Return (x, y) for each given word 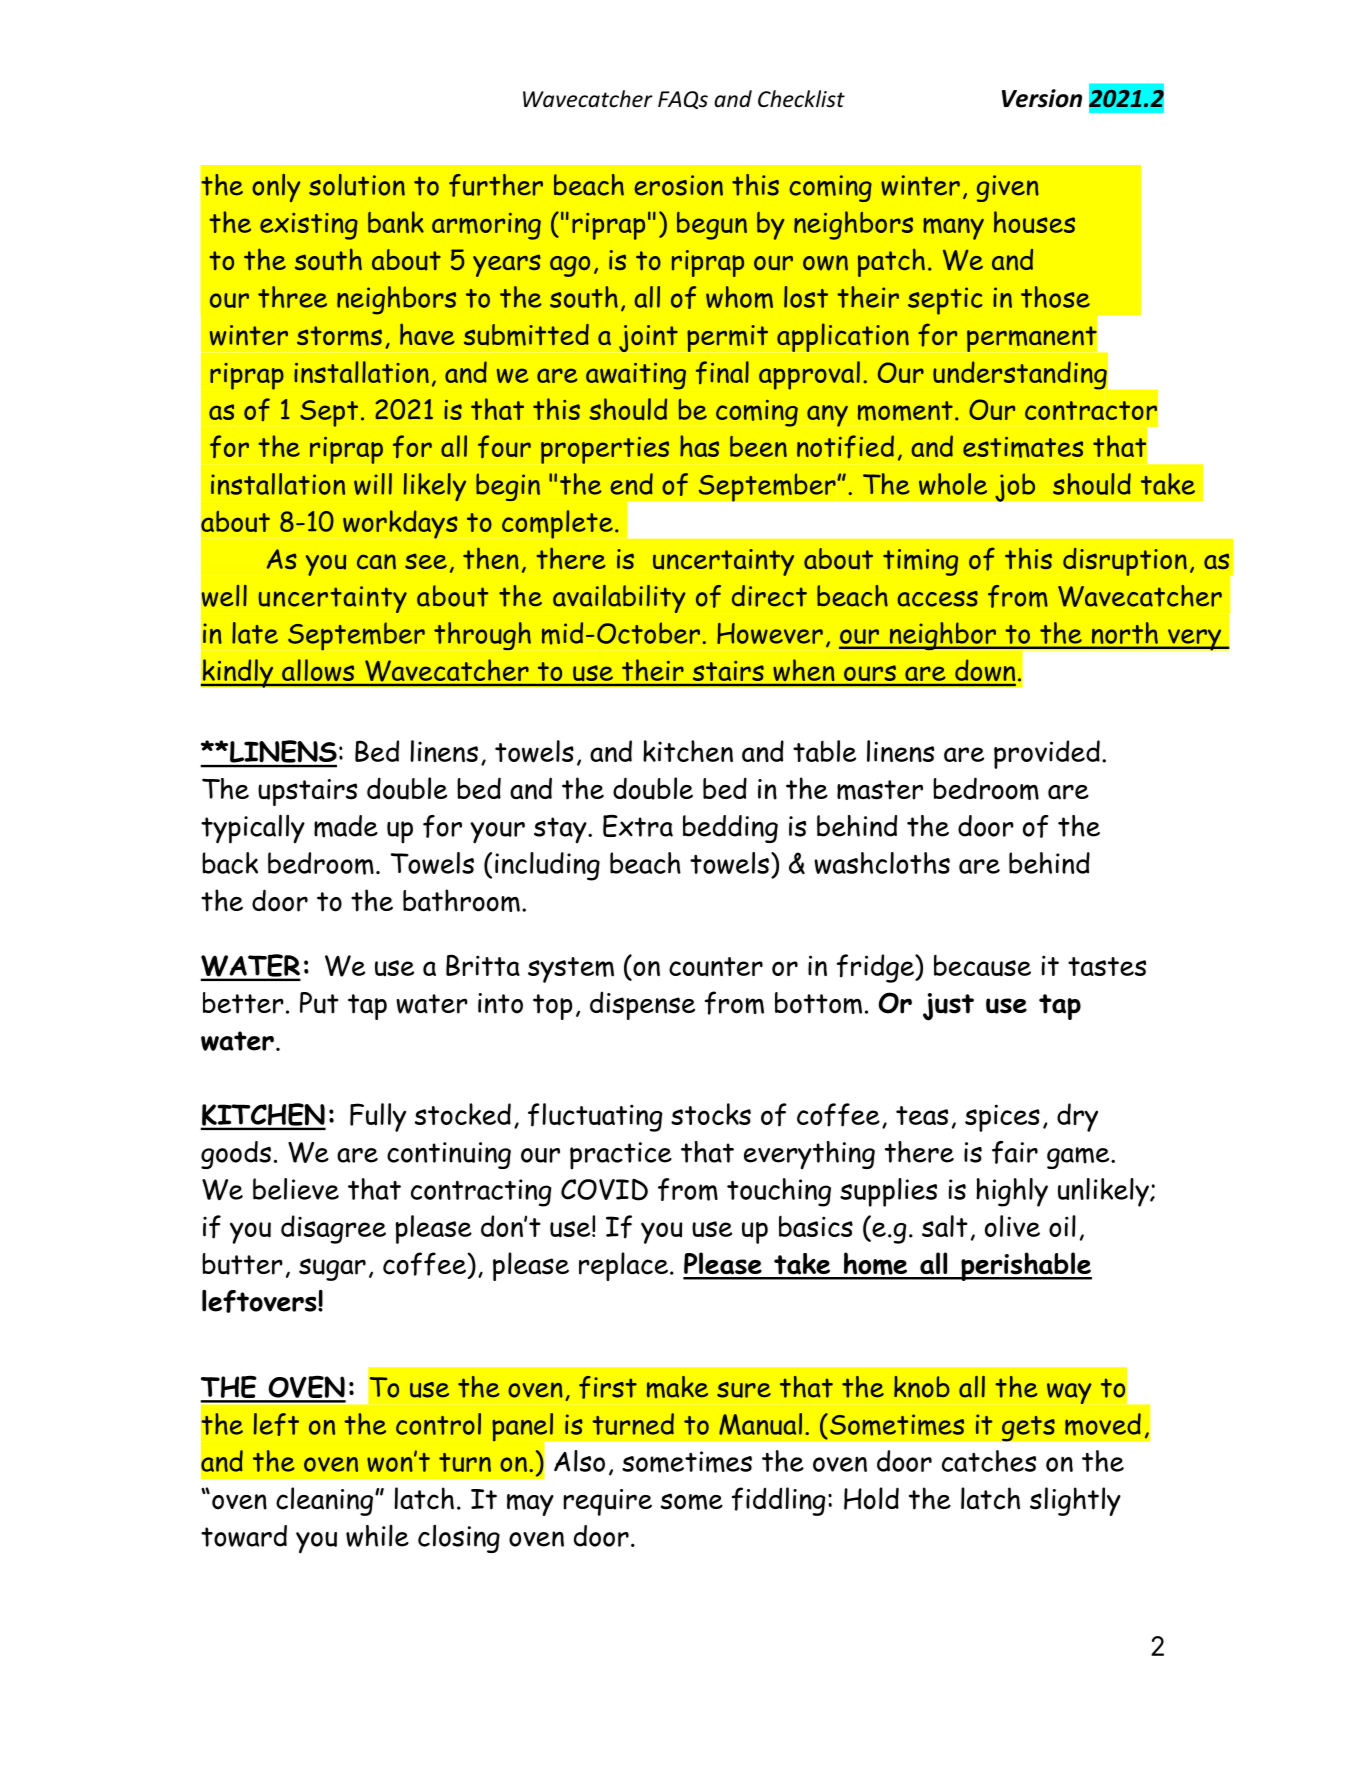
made (346, 826)
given (1008, 188)
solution (357, 185)
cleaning (324, 1501)
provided (1047, 754)
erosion (678, 185)
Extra (638, 825)
